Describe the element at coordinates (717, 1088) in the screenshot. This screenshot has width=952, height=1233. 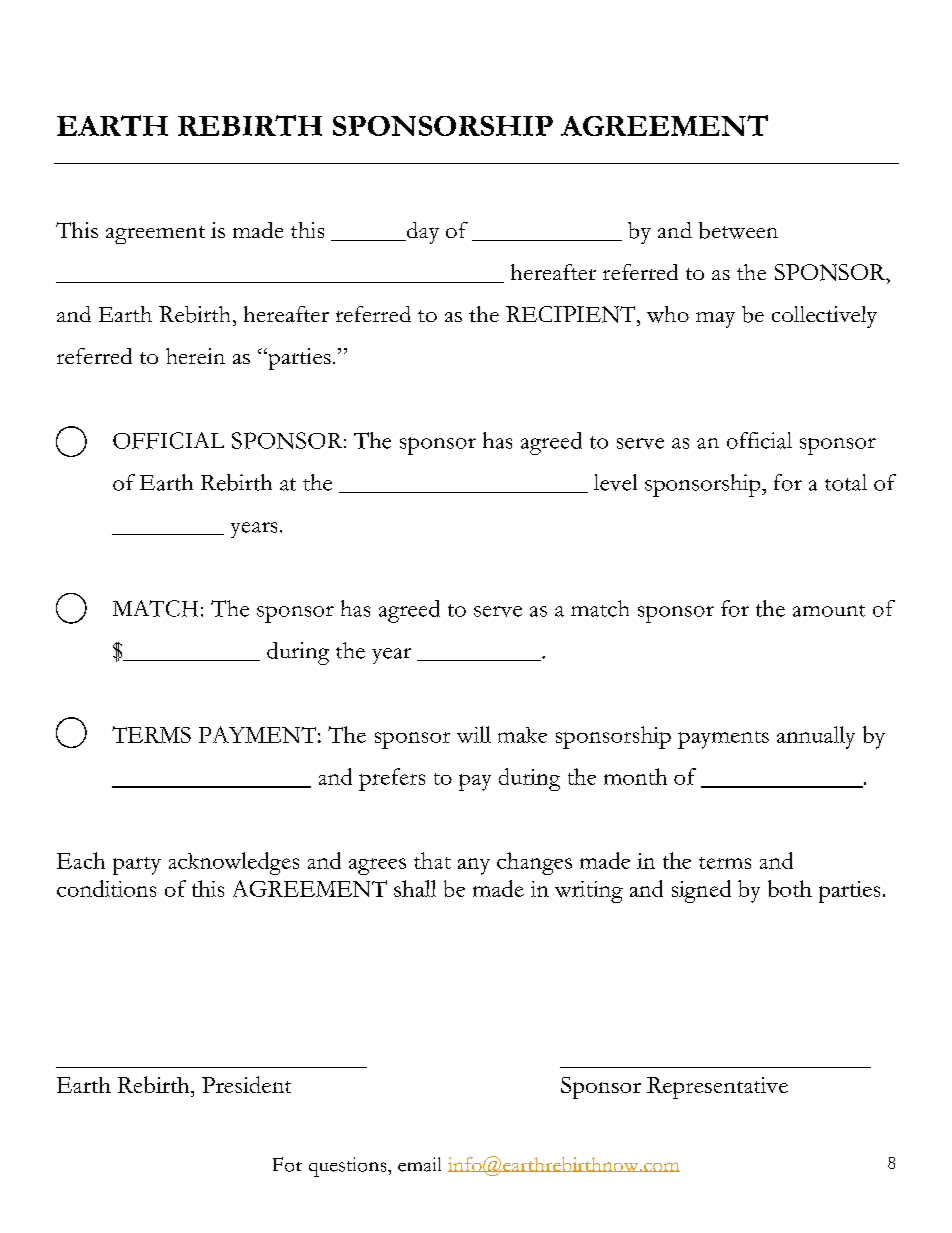
I see `Representative` at that location.
